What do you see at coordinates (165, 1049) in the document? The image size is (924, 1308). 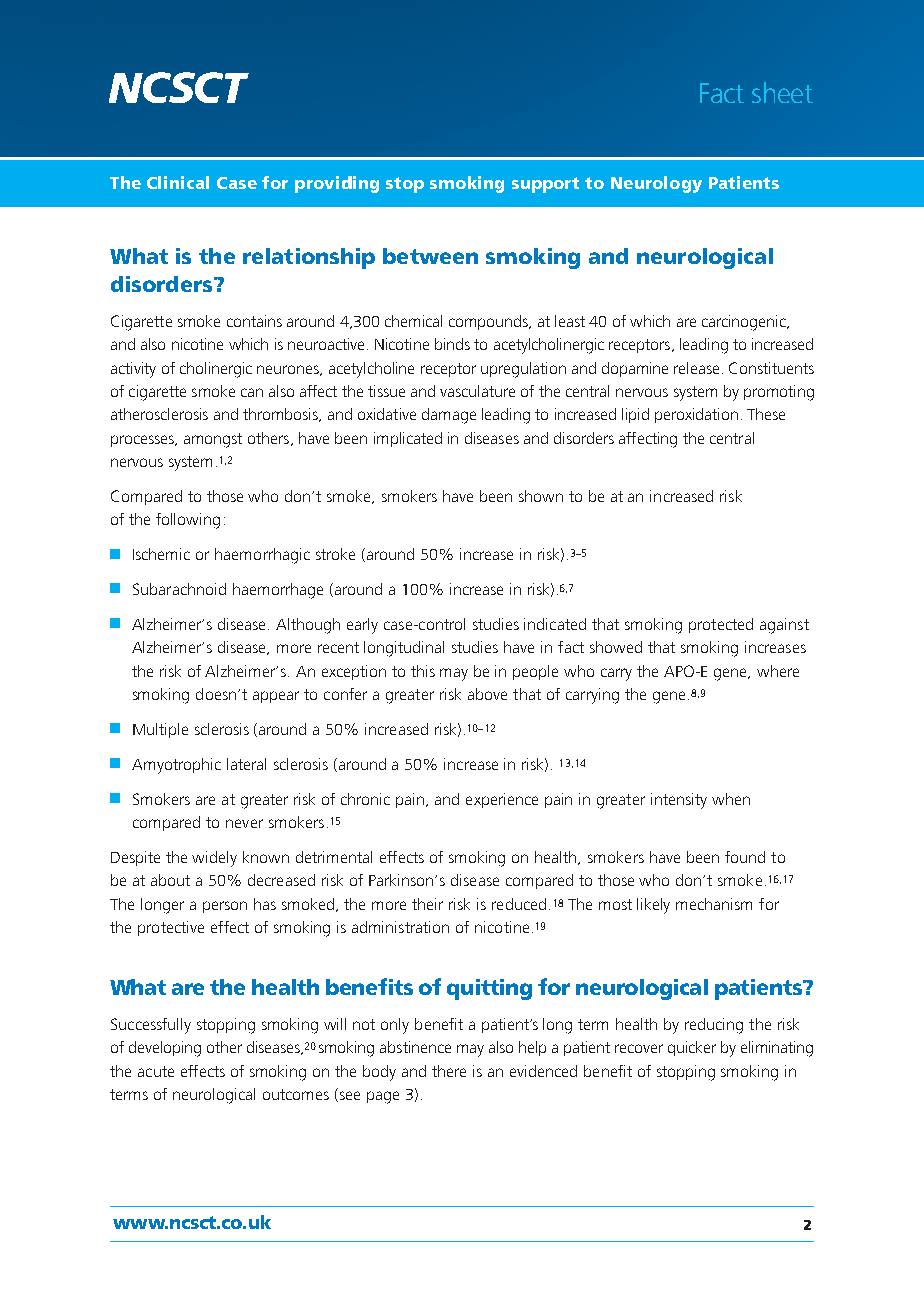 I see `developing` at bounding box center [165, 1049].
